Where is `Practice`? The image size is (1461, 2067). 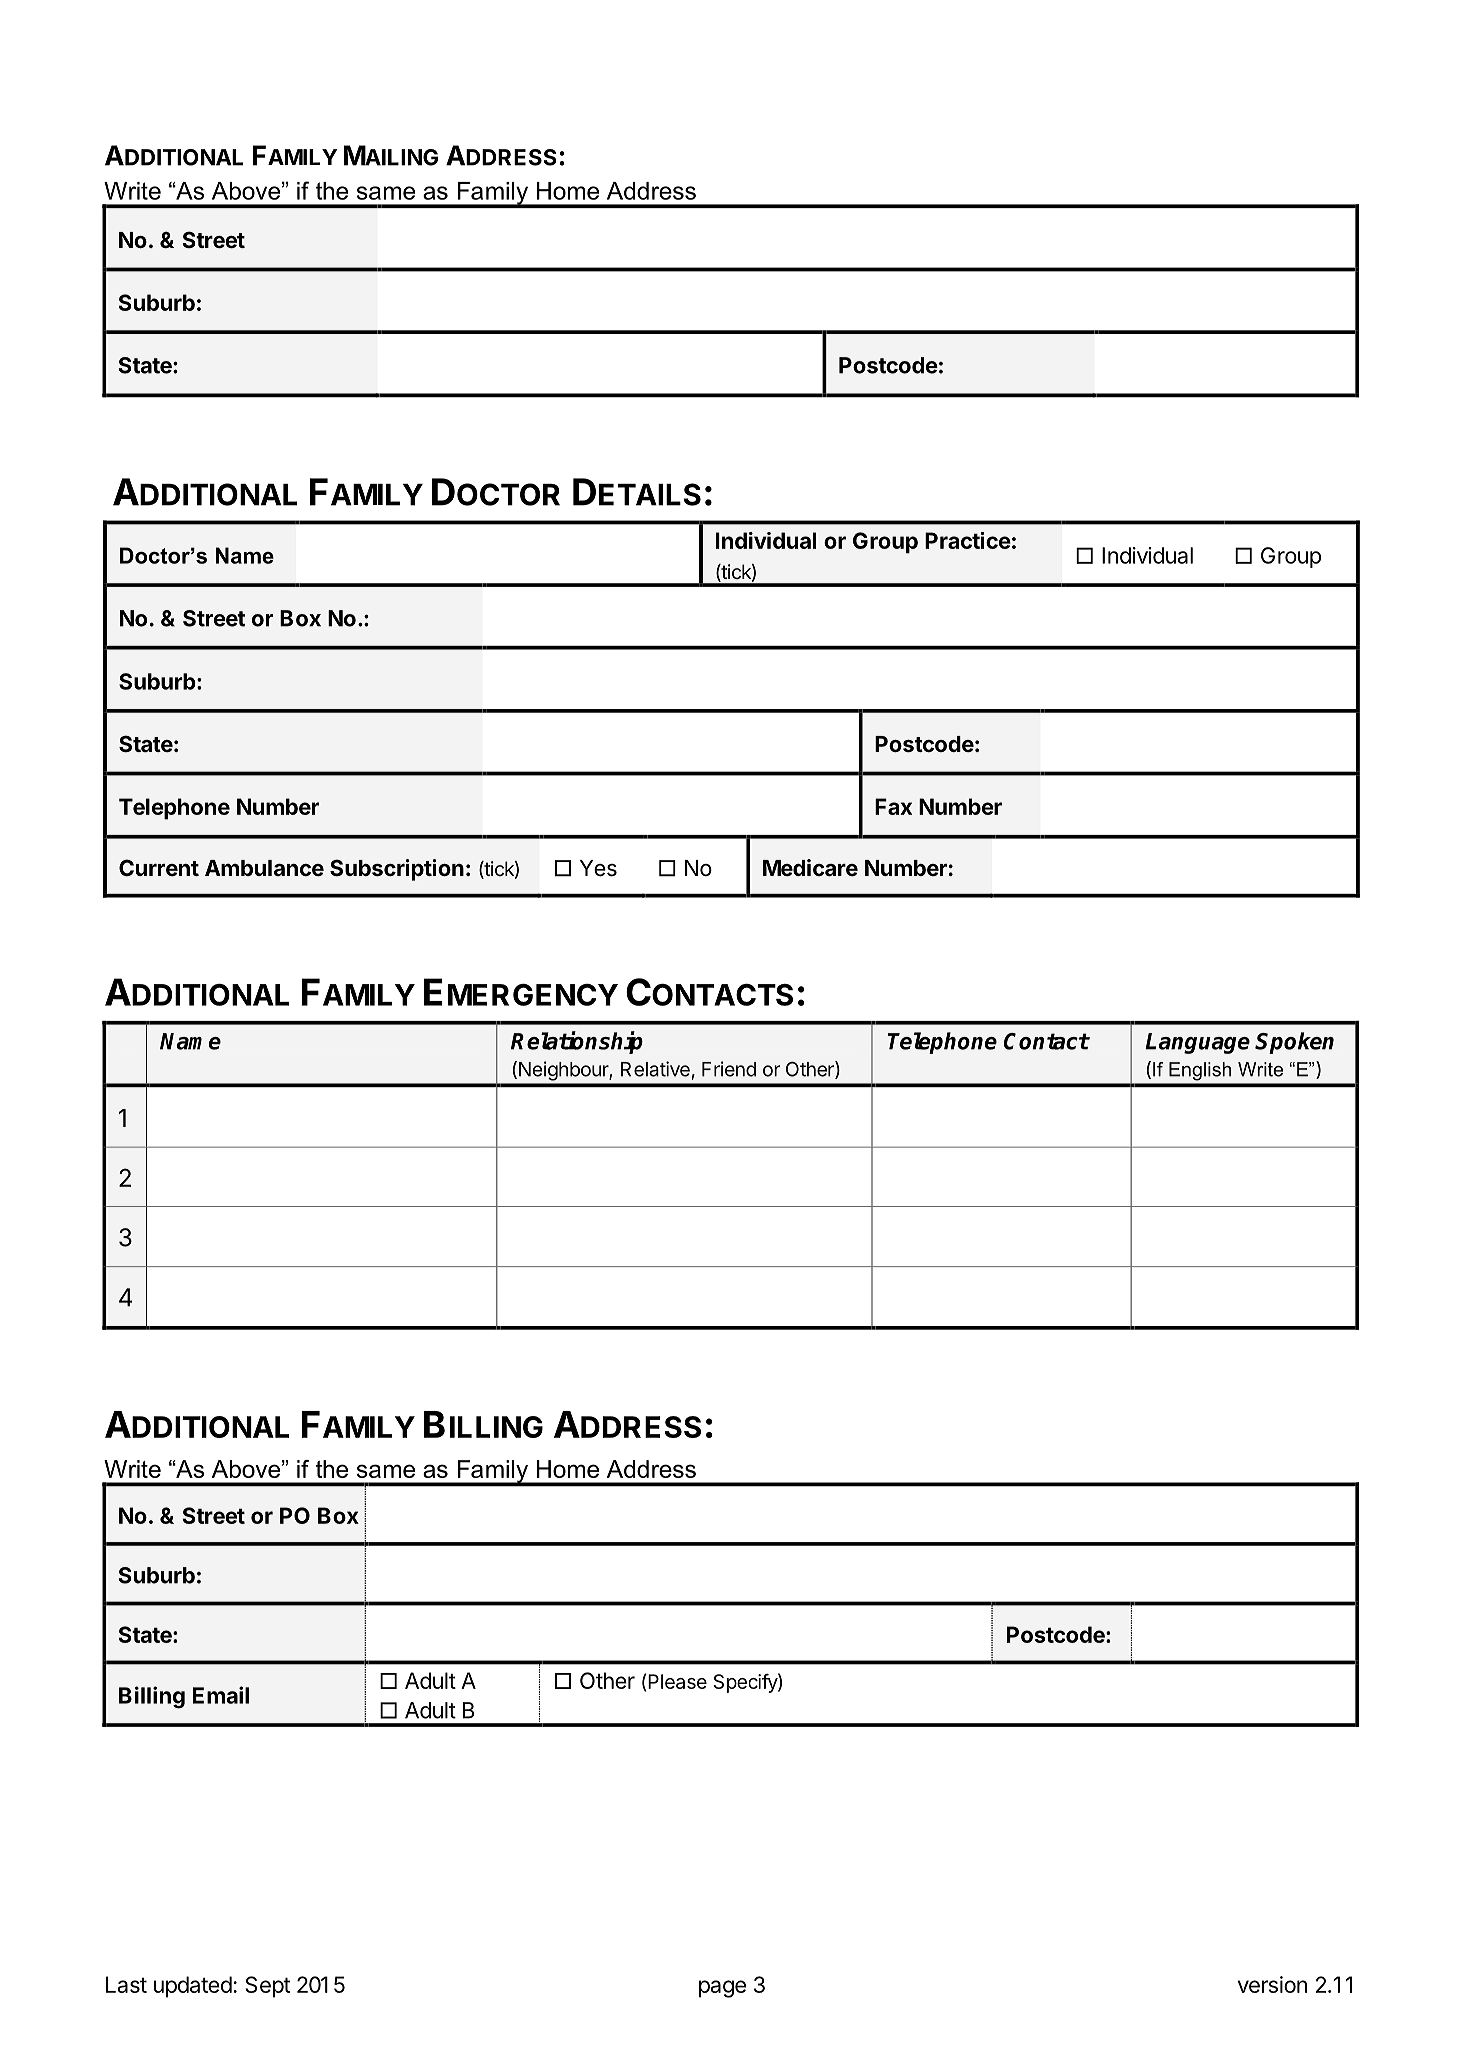
Practice is located at coordinates (968, 540).
